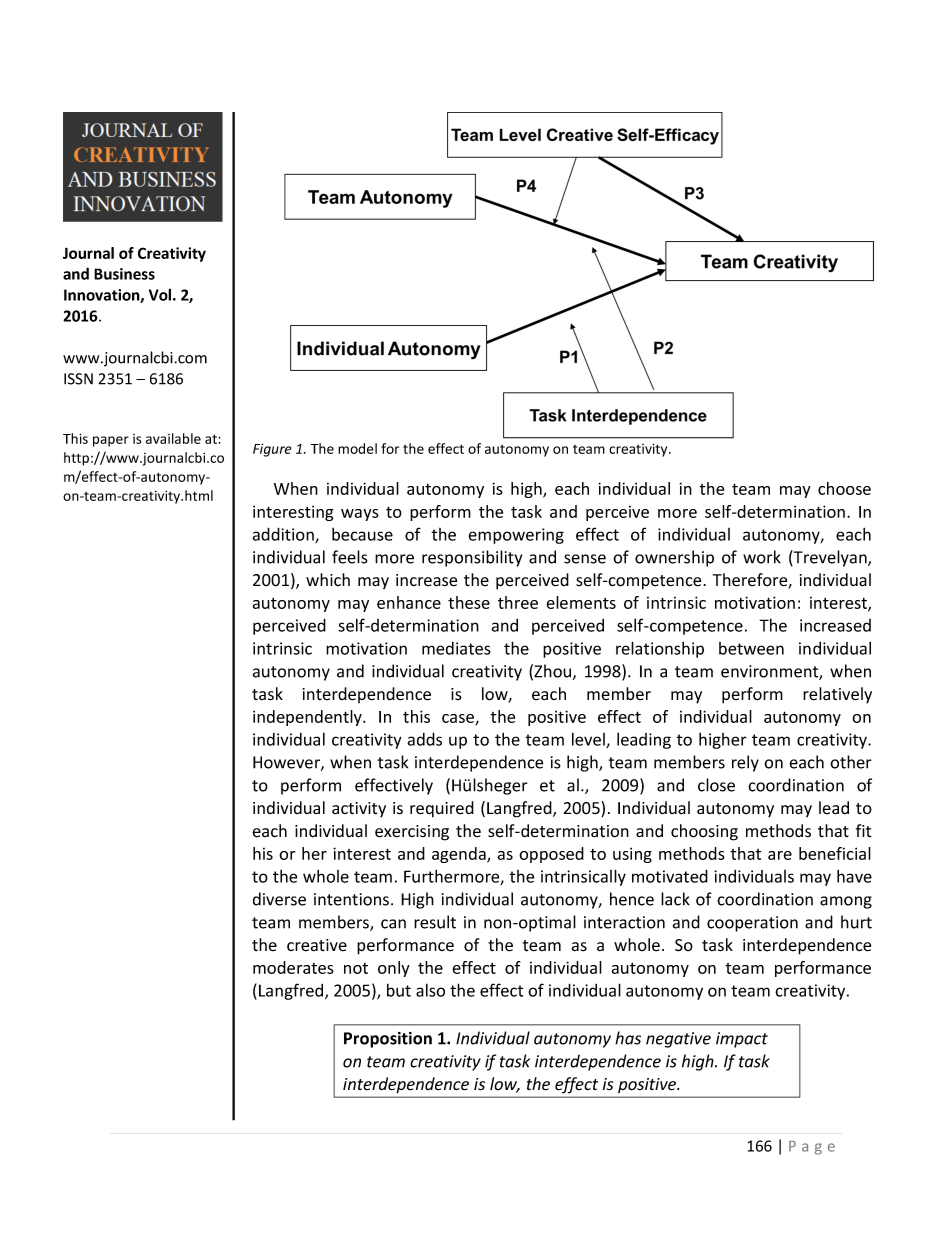 This screenshot has width=952, height=1233. Describe the element at coordinates (844, 488) in the screenshot. I see `choose` at that location.
